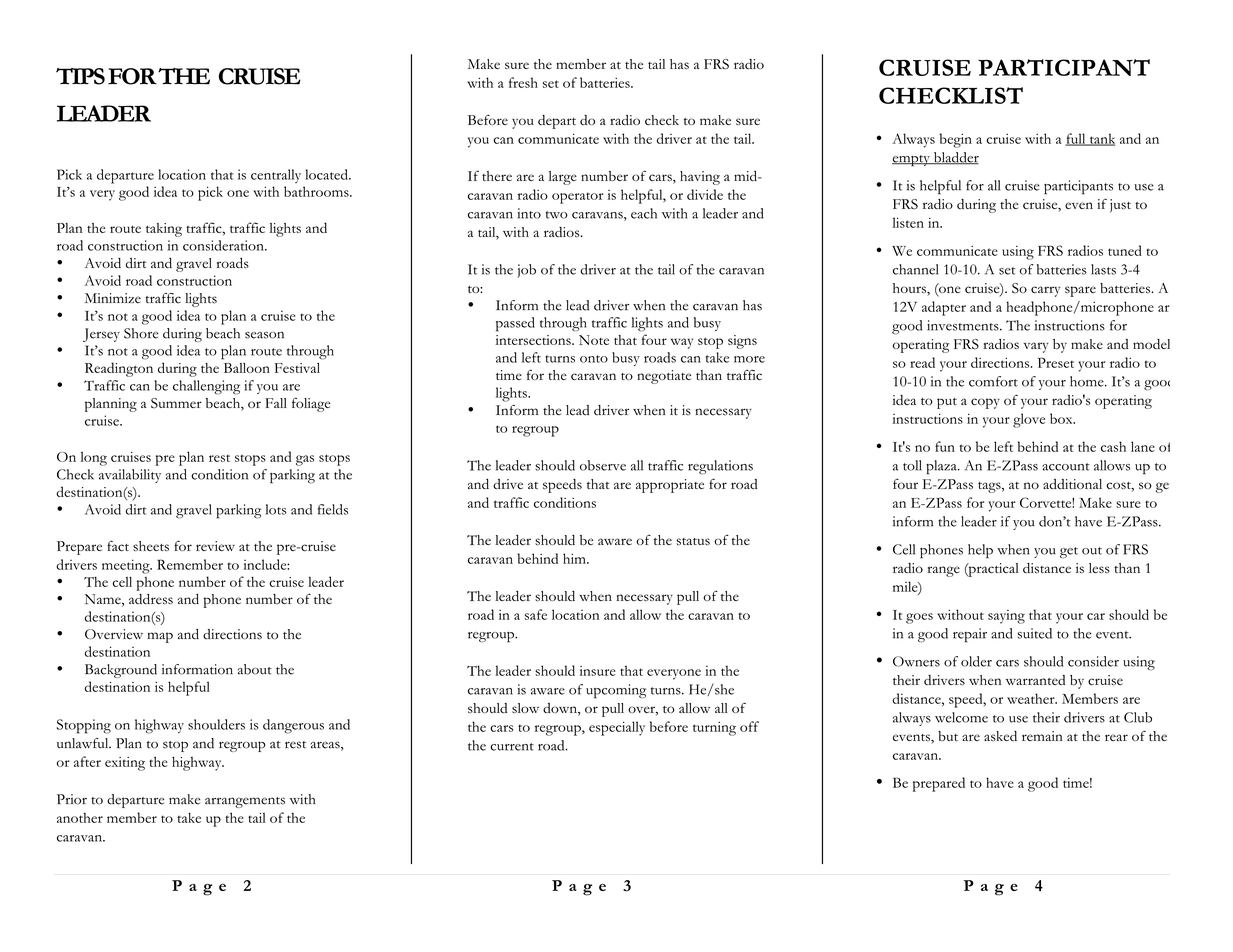  I want to click on less, so click(1099, 568).
